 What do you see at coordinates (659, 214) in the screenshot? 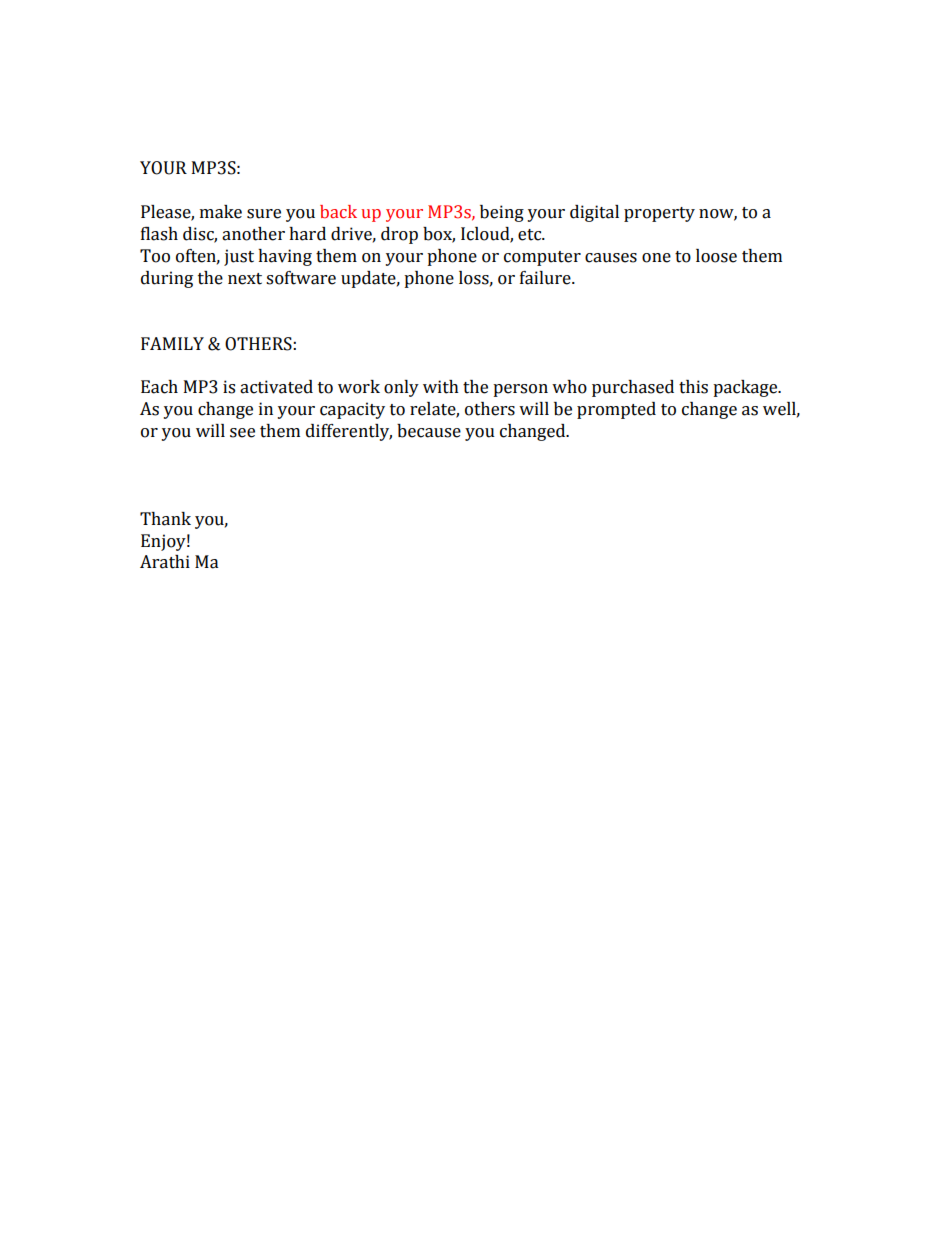
I see `property` at bounding box center [659, 214].
